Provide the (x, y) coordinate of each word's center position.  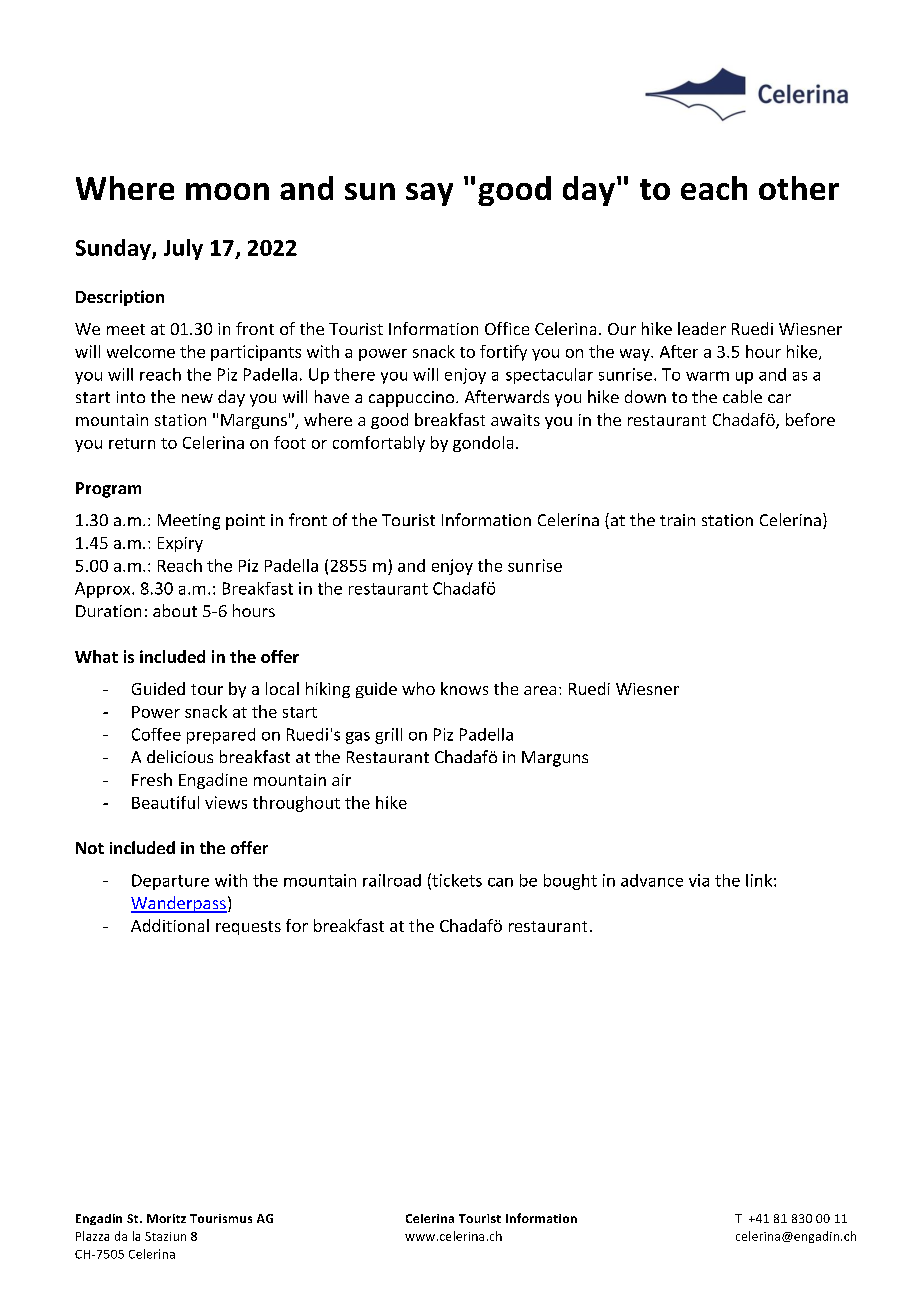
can (500, 882)
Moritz (166, 1218)
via (699, 880)
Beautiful (165, 802)
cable (742, 396)
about (175, 610)
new (197, 398)
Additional (170, 925)
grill (388, 736)
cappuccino (411, 399)
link (759, 880)
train (677, 520)
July (183, 249)
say (429, 194)
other (799, 188)
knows (464, 688)
